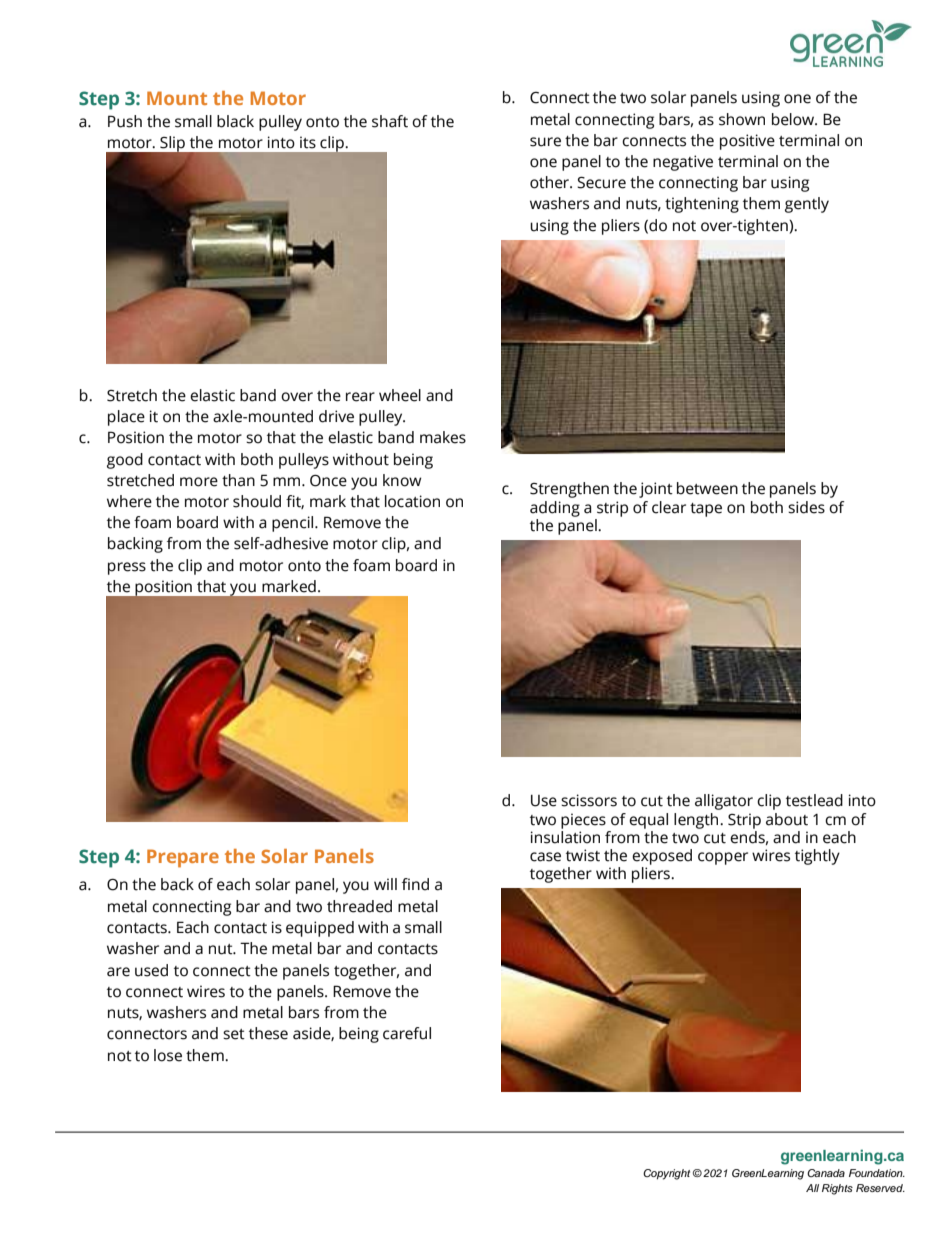 The width and height of the page is (952, 1233). What do you see at coordinates (235, 121) in the page?
I see `black` at bounding box center [235, 121].
